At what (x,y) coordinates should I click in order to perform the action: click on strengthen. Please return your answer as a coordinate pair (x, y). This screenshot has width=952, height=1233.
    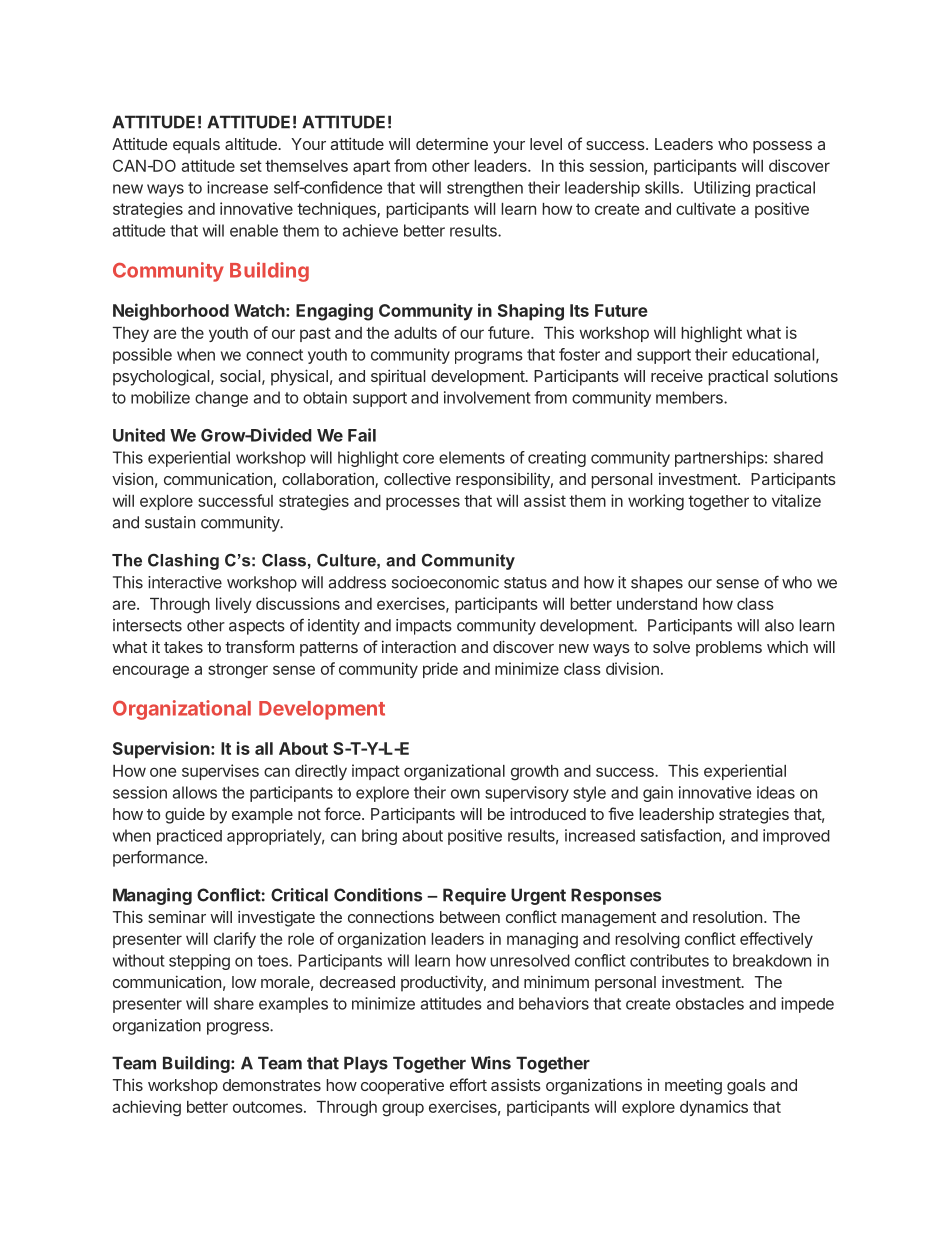
    Looking at the image, I should click on (485, 189).
